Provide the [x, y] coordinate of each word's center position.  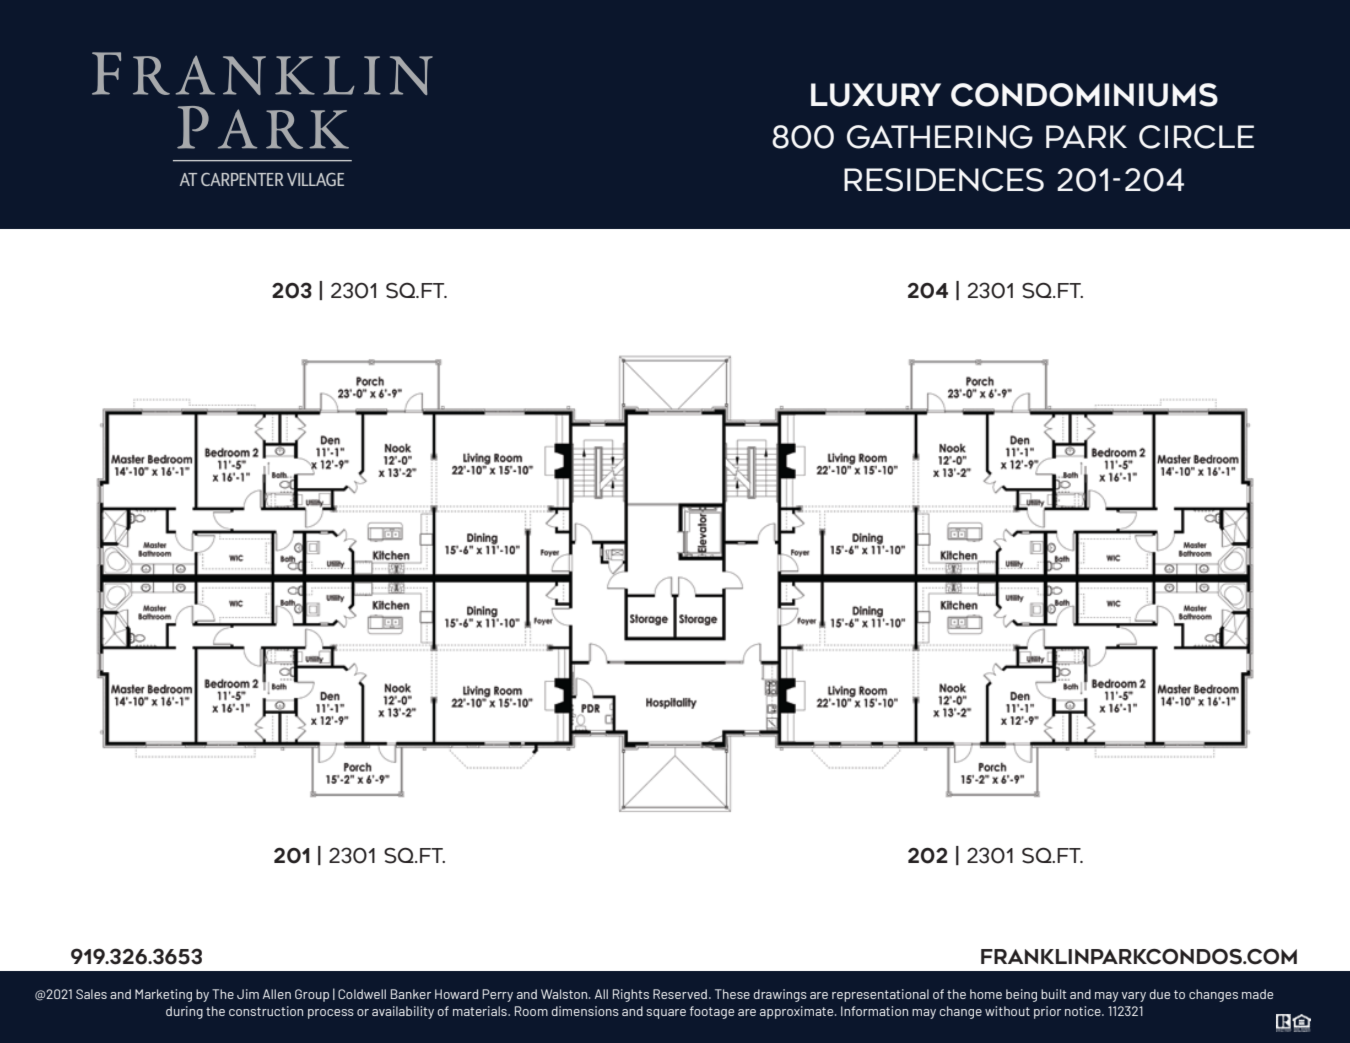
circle [1196, 137]
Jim [248, 994]
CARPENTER [242, 179]
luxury [876, 95]
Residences [944, 180]
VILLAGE [315, 179]
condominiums [1084, 95]
